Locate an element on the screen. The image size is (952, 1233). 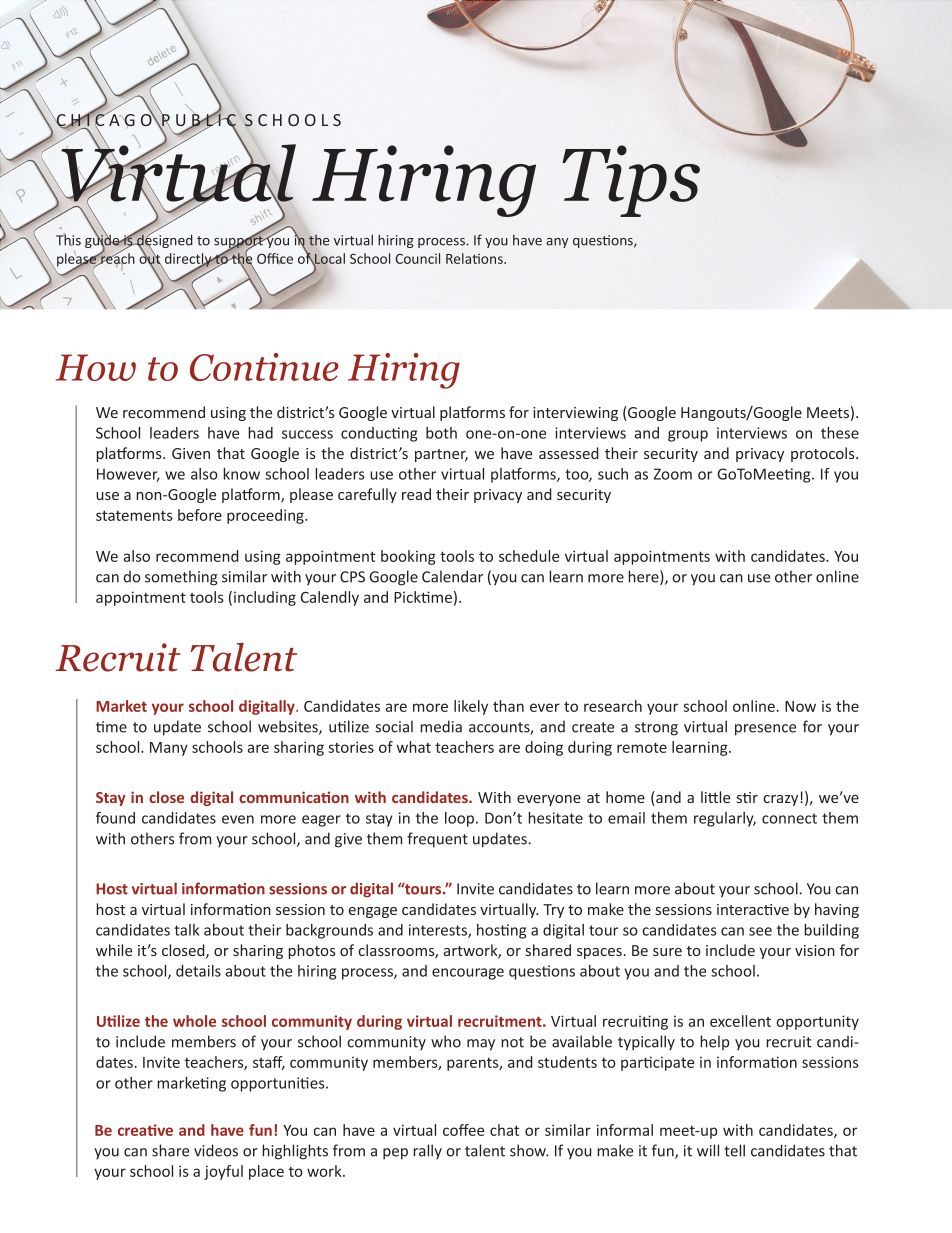
group is located at coordinates (688, 436).
